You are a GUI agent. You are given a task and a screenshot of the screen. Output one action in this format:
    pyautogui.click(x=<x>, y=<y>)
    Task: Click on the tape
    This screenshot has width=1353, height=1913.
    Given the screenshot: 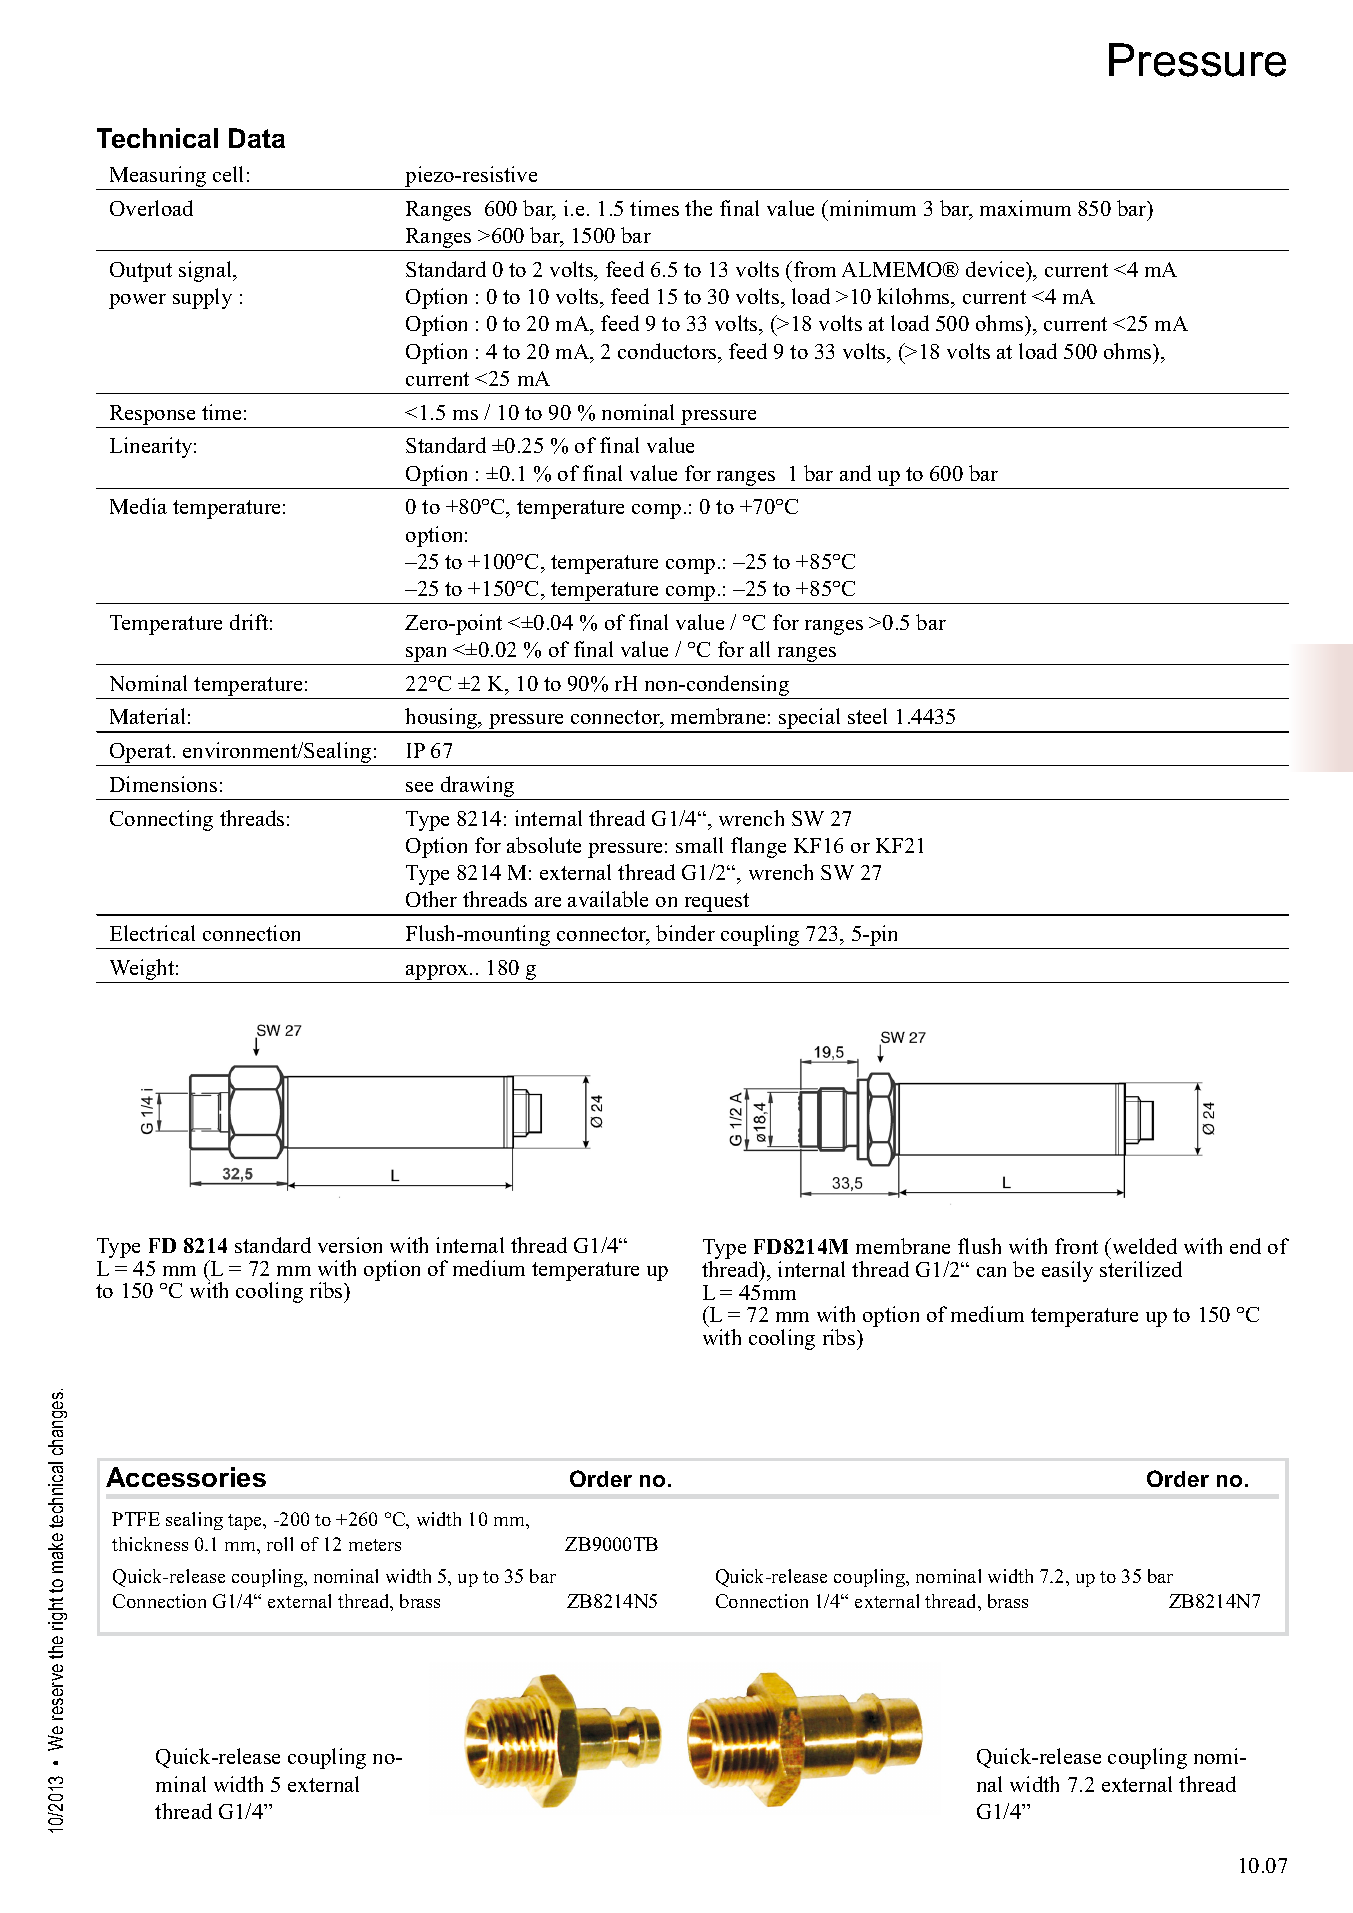 What is the action you would take?
    pyautogui.click(x=246, y=1522)
